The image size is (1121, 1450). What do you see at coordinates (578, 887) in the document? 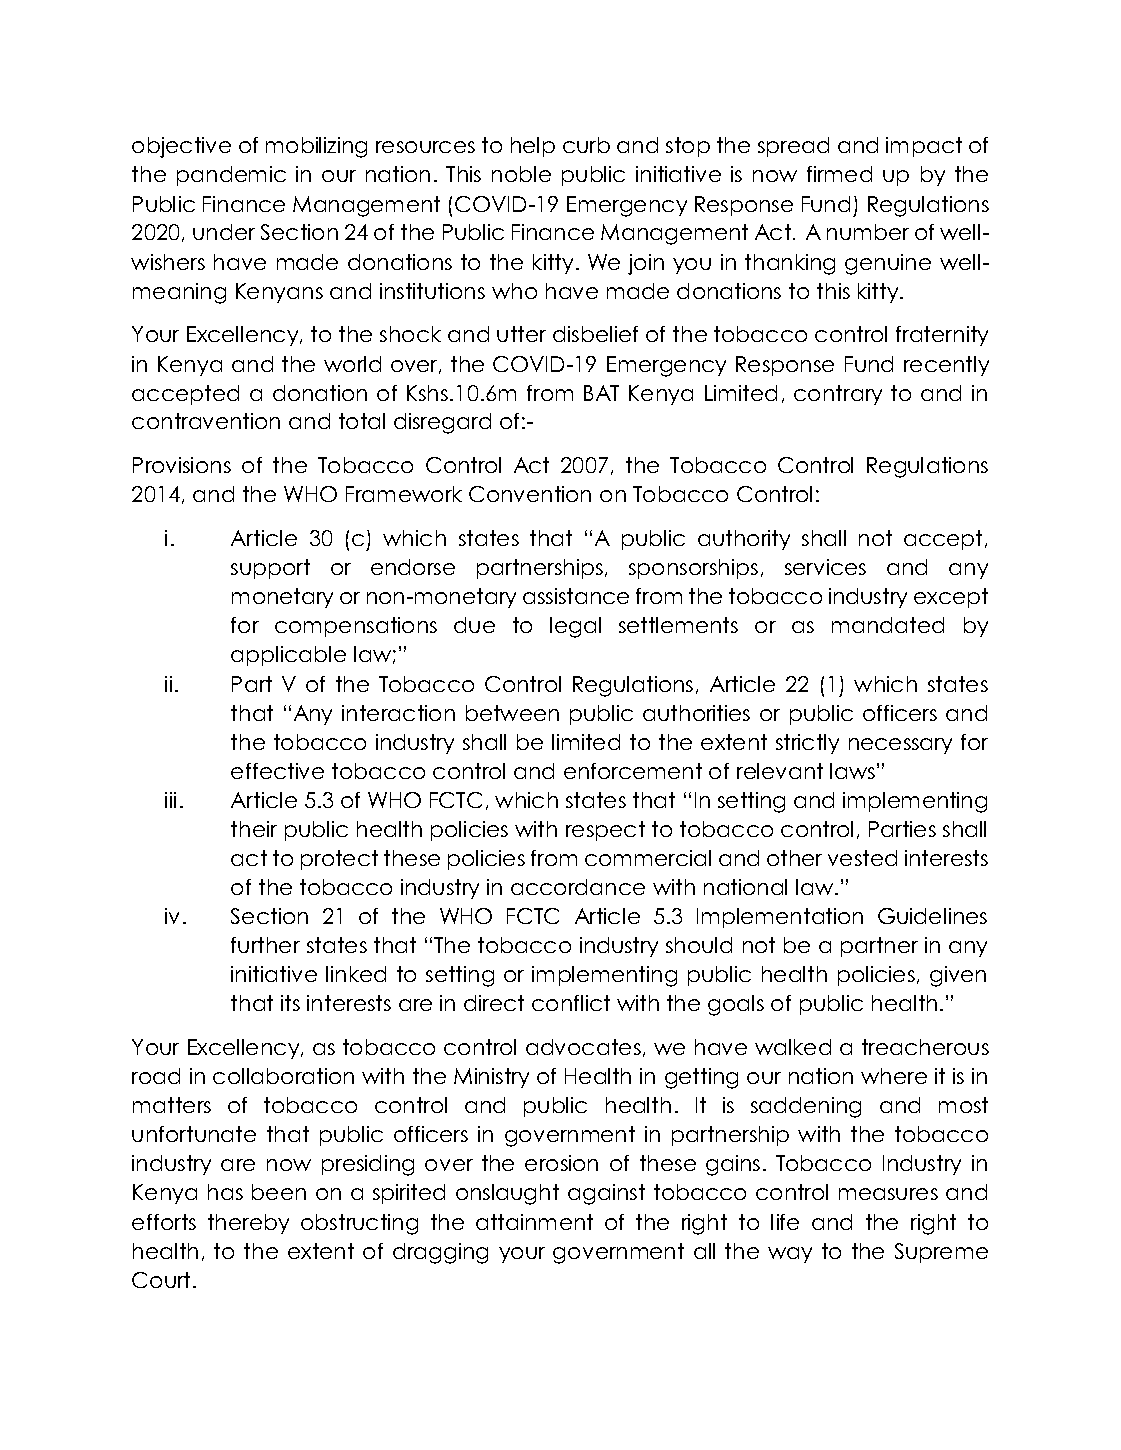
I see `accordance` at bounding box center [578, 887].
